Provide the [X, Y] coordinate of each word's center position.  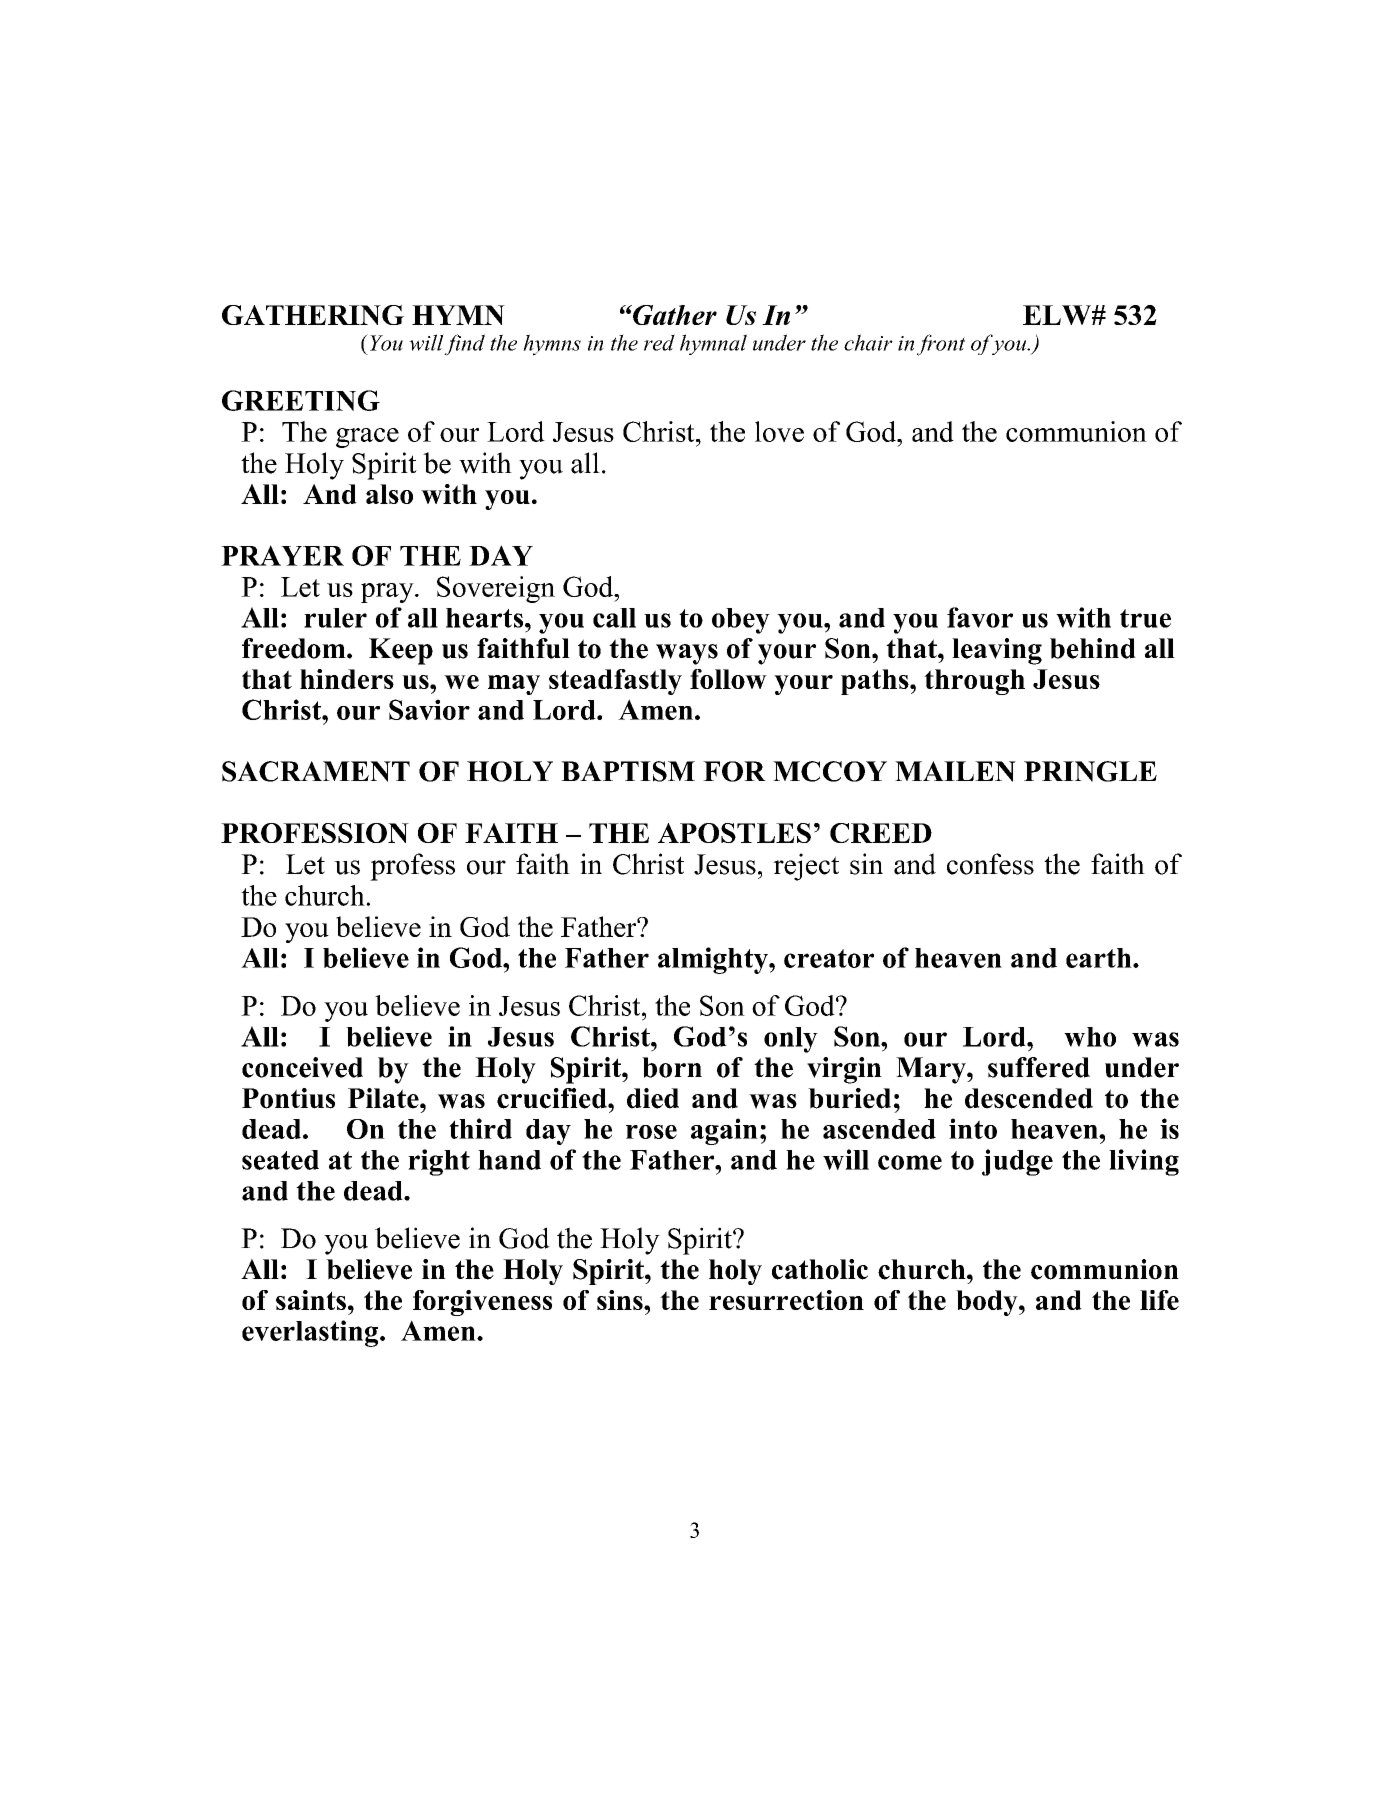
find [464, 345]
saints [311, 1300]
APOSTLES [734, 833]
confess [990, 864]
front [941, 345]
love [779, 431]
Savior [429, 709]
